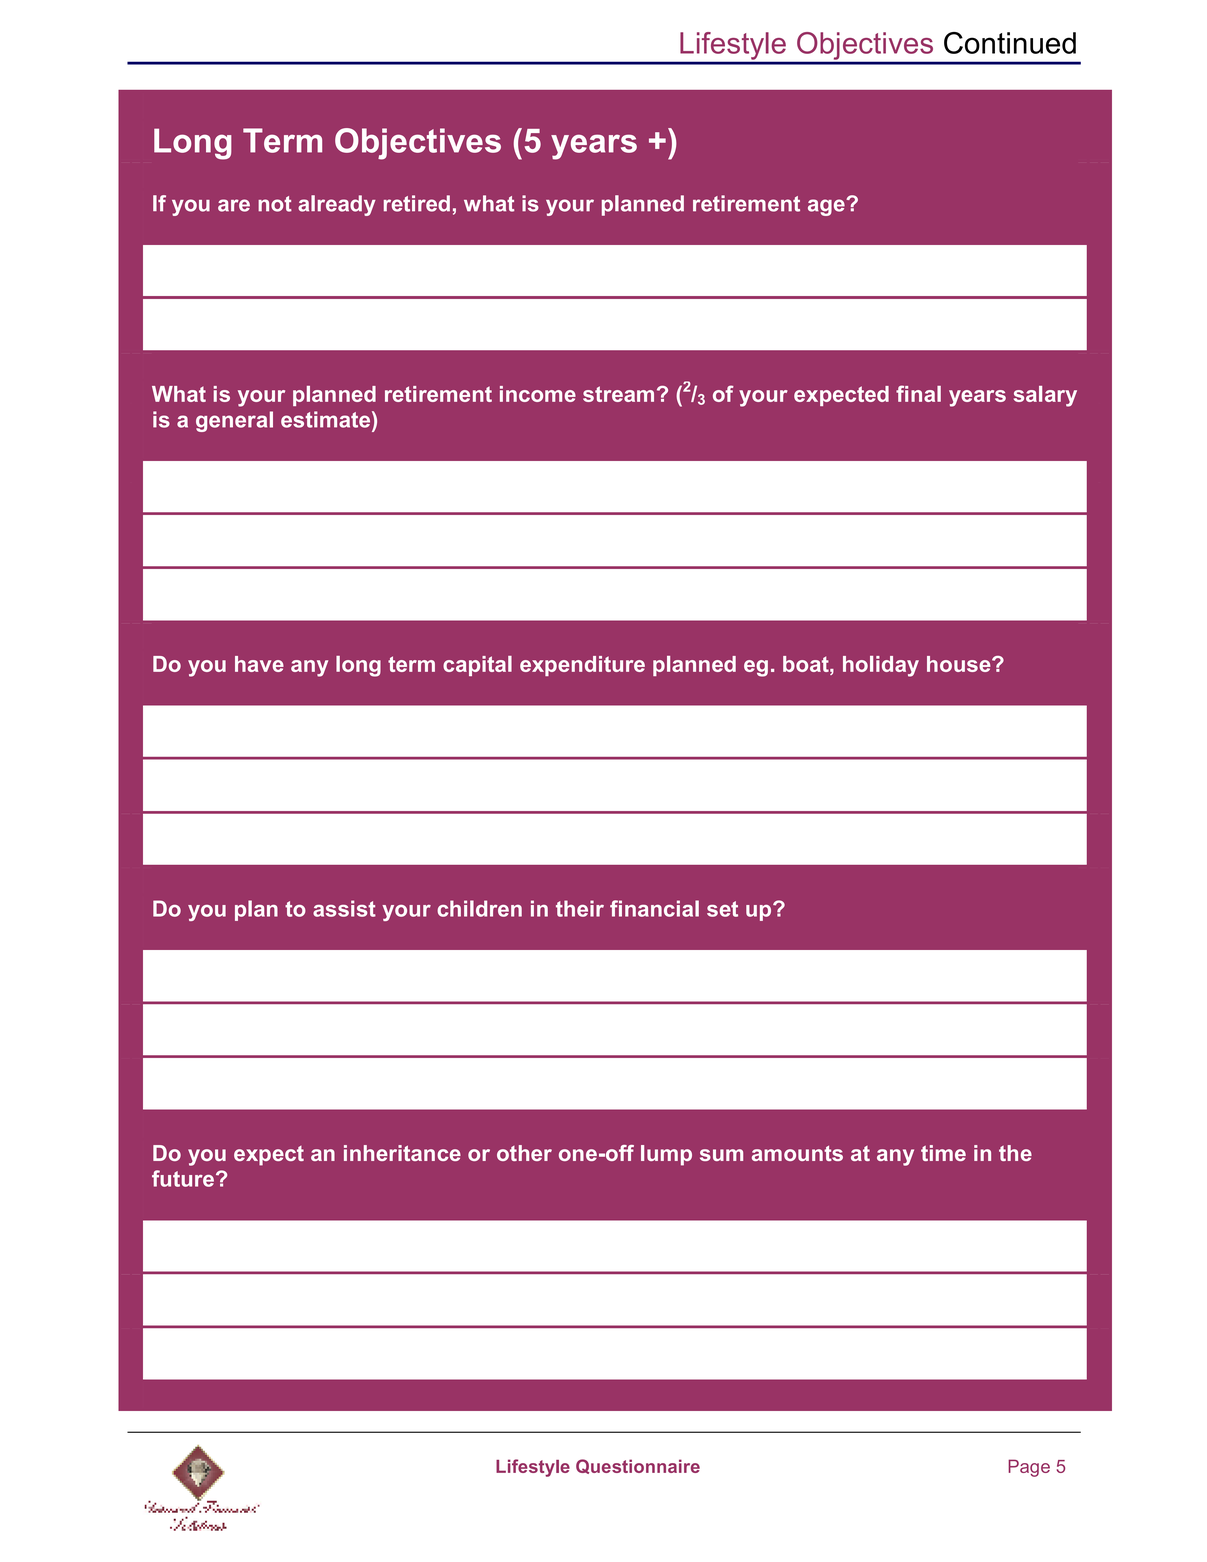 The width and height of the page is (1207, 1562). Describe the element at coordinates (960, 664) in the page. I see `house` at that location.
